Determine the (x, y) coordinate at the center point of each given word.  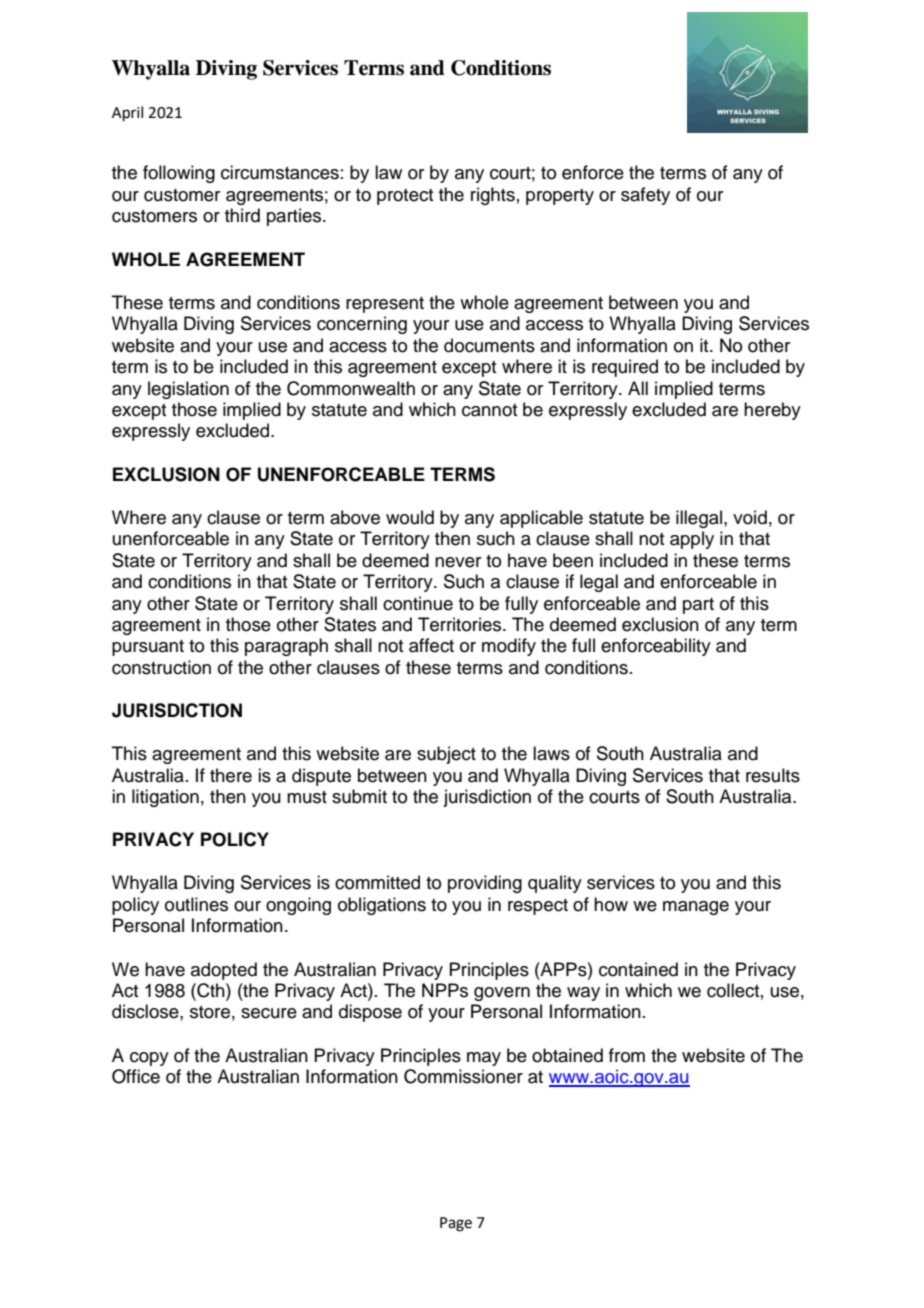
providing (485, 884)
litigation (165, 798)
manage (696, 908)
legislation (188, 390)
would (410, 517)
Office (136, 1076)
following (179, 174)
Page (456, 1224)
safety (645, 196)
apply (692, 540)
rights (493, 196)
